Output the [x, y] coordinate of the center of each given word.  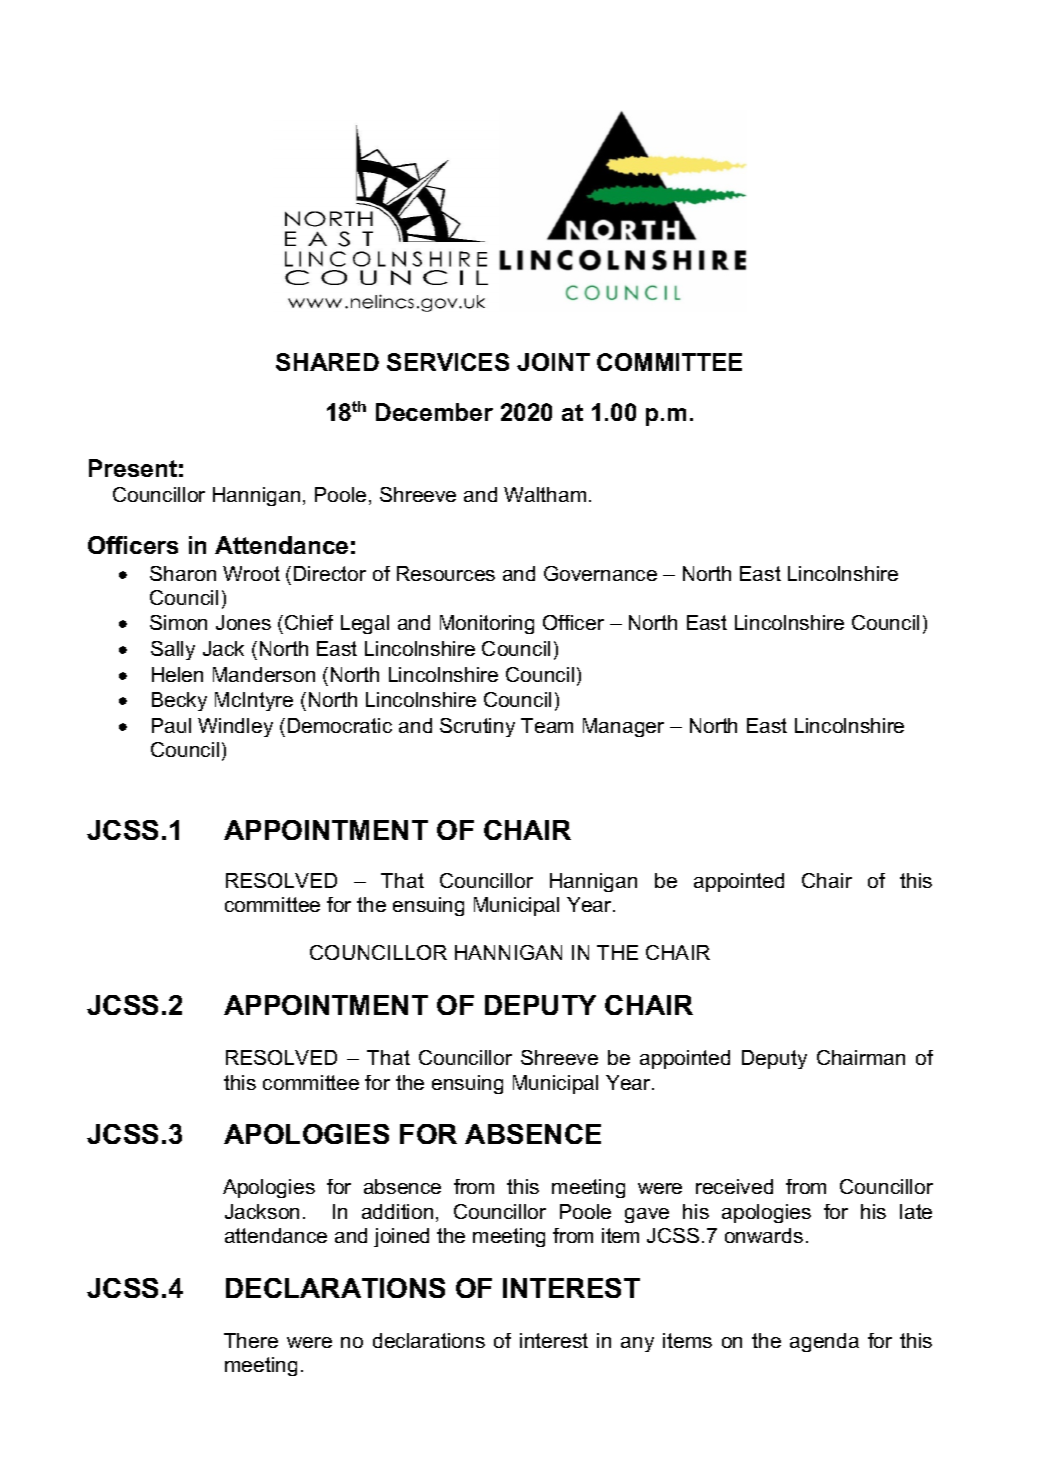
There [251, 1340]
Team [547, 725]
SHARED [327, 362]
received [734, 1186]
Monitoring [487, 624]
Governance [600, 573]
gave [647, 1215]
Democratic [340, 725]
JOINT [553, 362]
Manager [623, 727]
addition [397, 1211]
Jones [243, 622]
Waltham [545, 494]
